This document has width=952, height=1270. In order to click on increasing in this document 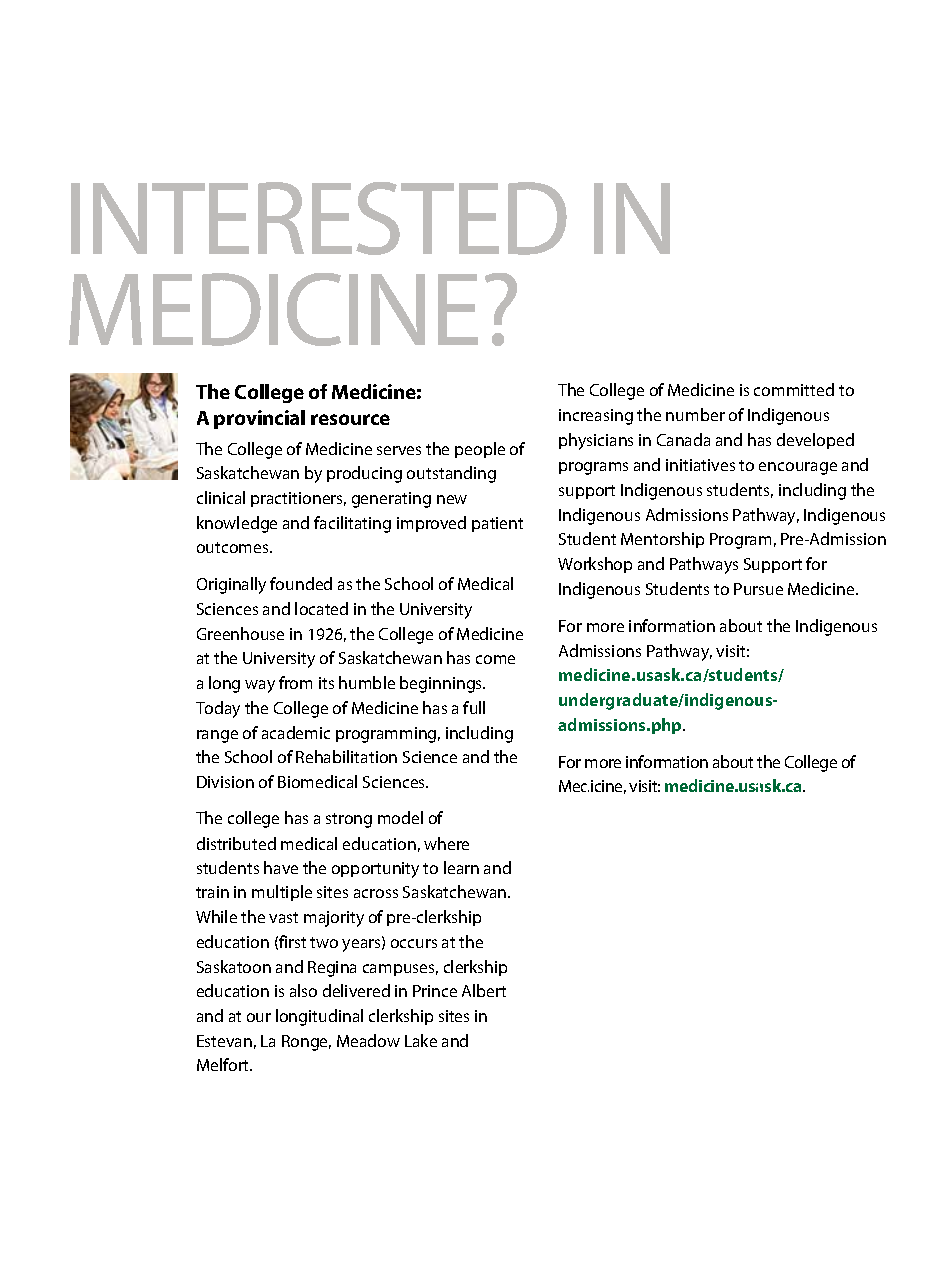, I will do `click(596, 417)`.
